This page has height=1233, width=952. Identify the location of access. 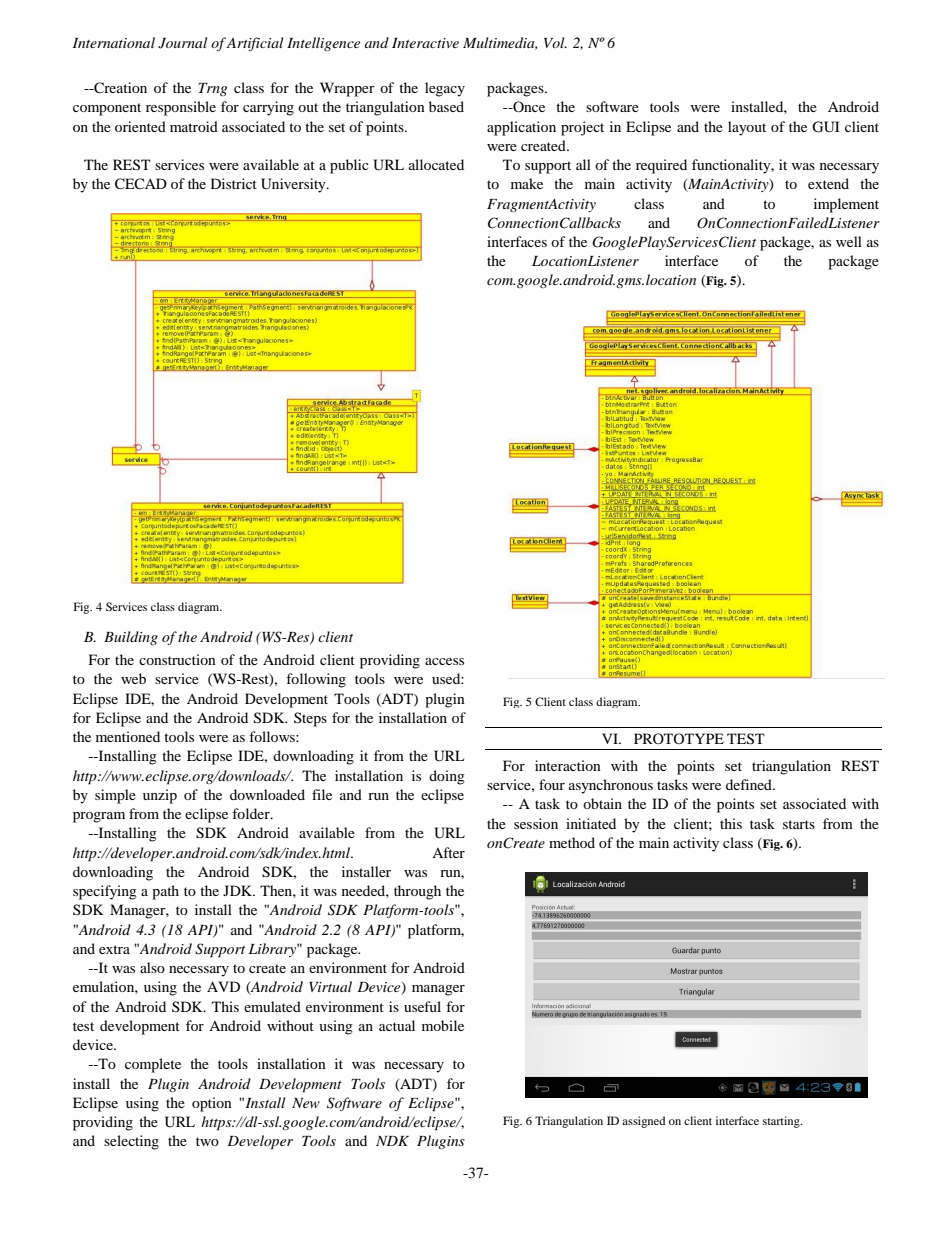
(444, 661).
